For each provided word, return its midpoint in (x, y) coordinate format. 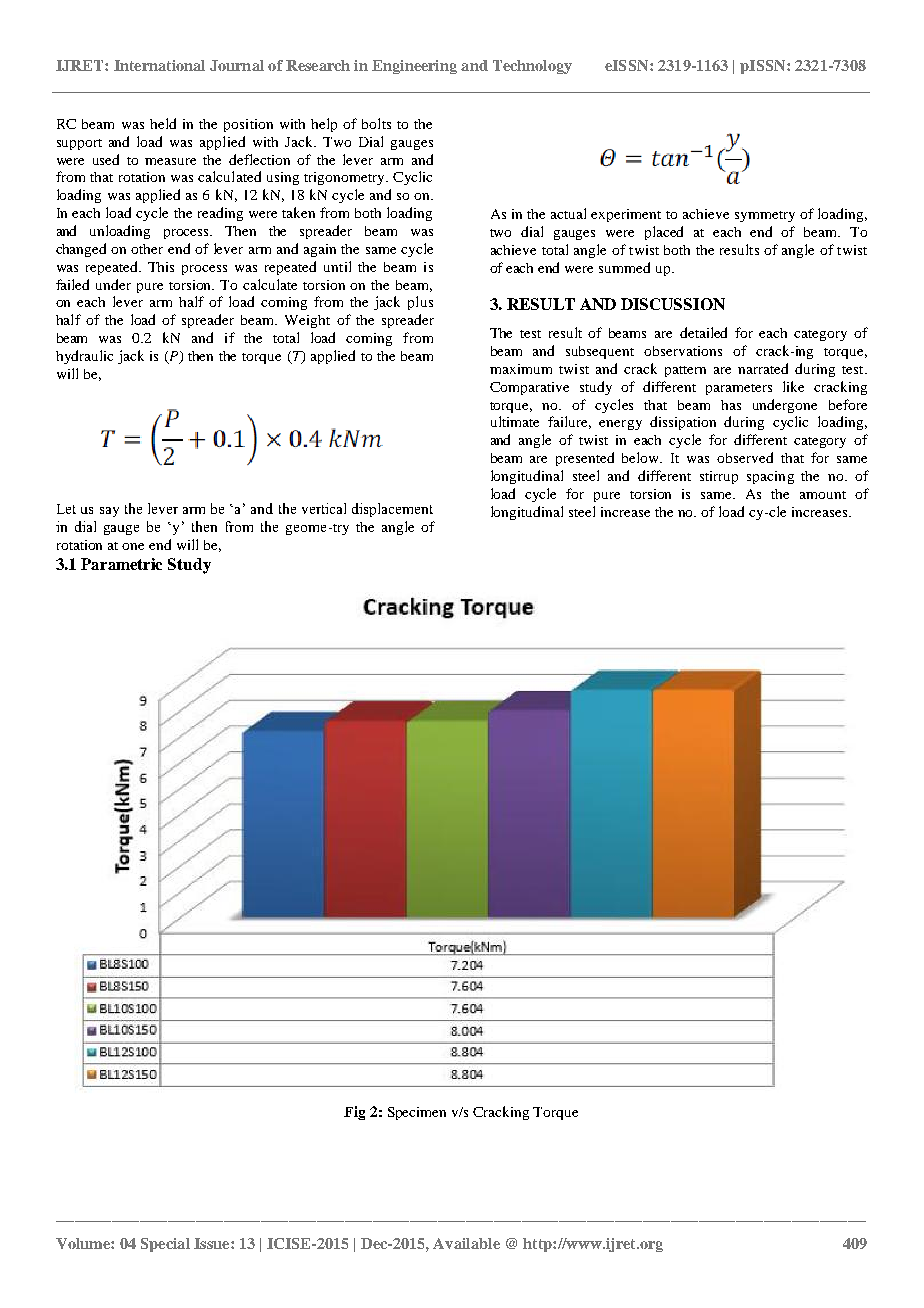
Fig (354, 1113)
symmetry (765, 216)
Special (165, 1245)
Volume (84, 1243)
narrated (763, 368)
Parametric (121, 564)
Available (466, 1243)
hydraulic (84, 357)
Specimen (417, 1113)
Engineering (414, 67)
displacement (392, 510)
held (163, 123)
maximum (521, 369)
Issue (213, 1243)
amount (823, 495)
